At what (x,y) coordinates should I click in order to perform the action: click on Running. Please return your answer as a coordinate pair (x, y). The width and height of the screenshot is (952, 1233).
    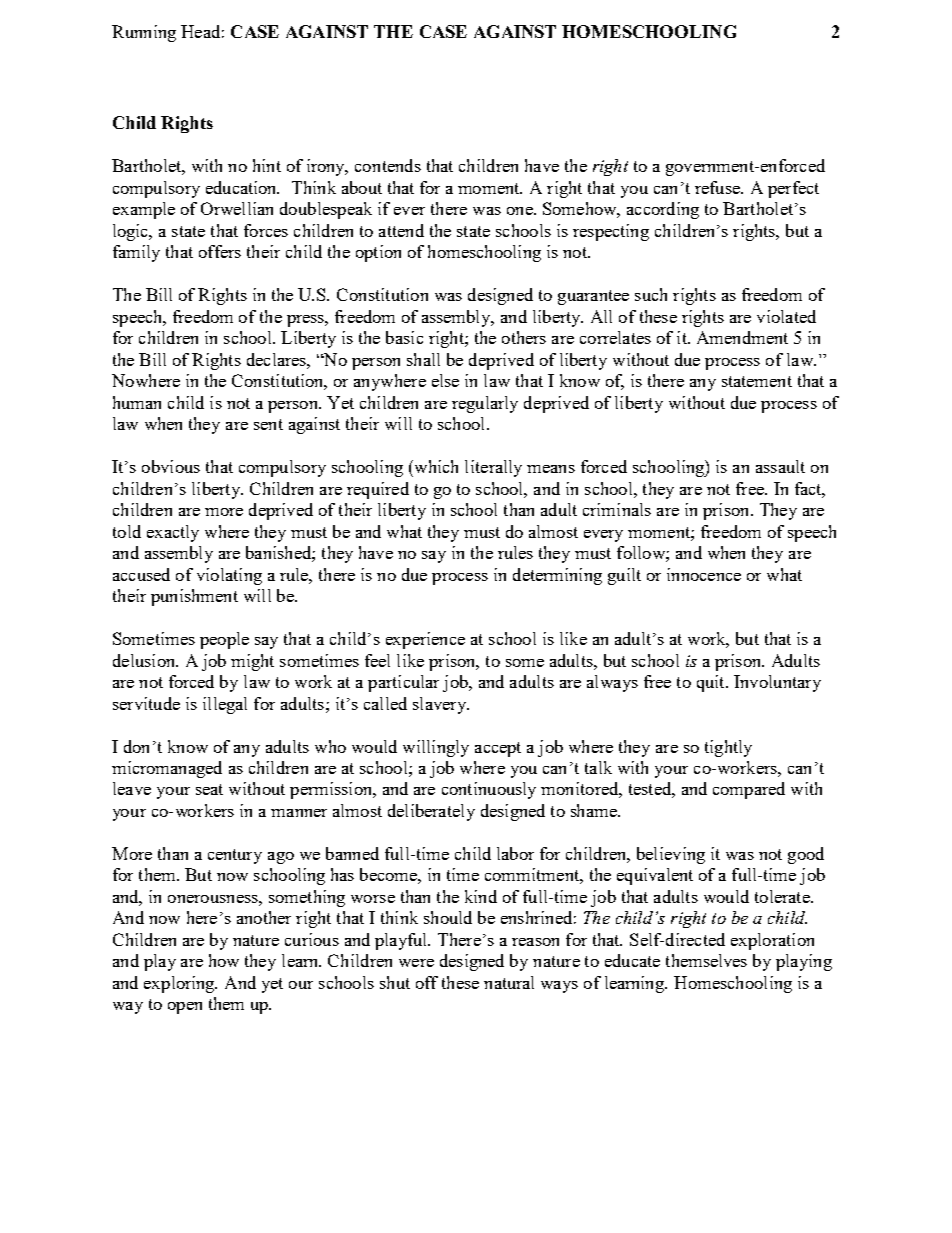
    Looking at the image, I should click on (144, 33).
